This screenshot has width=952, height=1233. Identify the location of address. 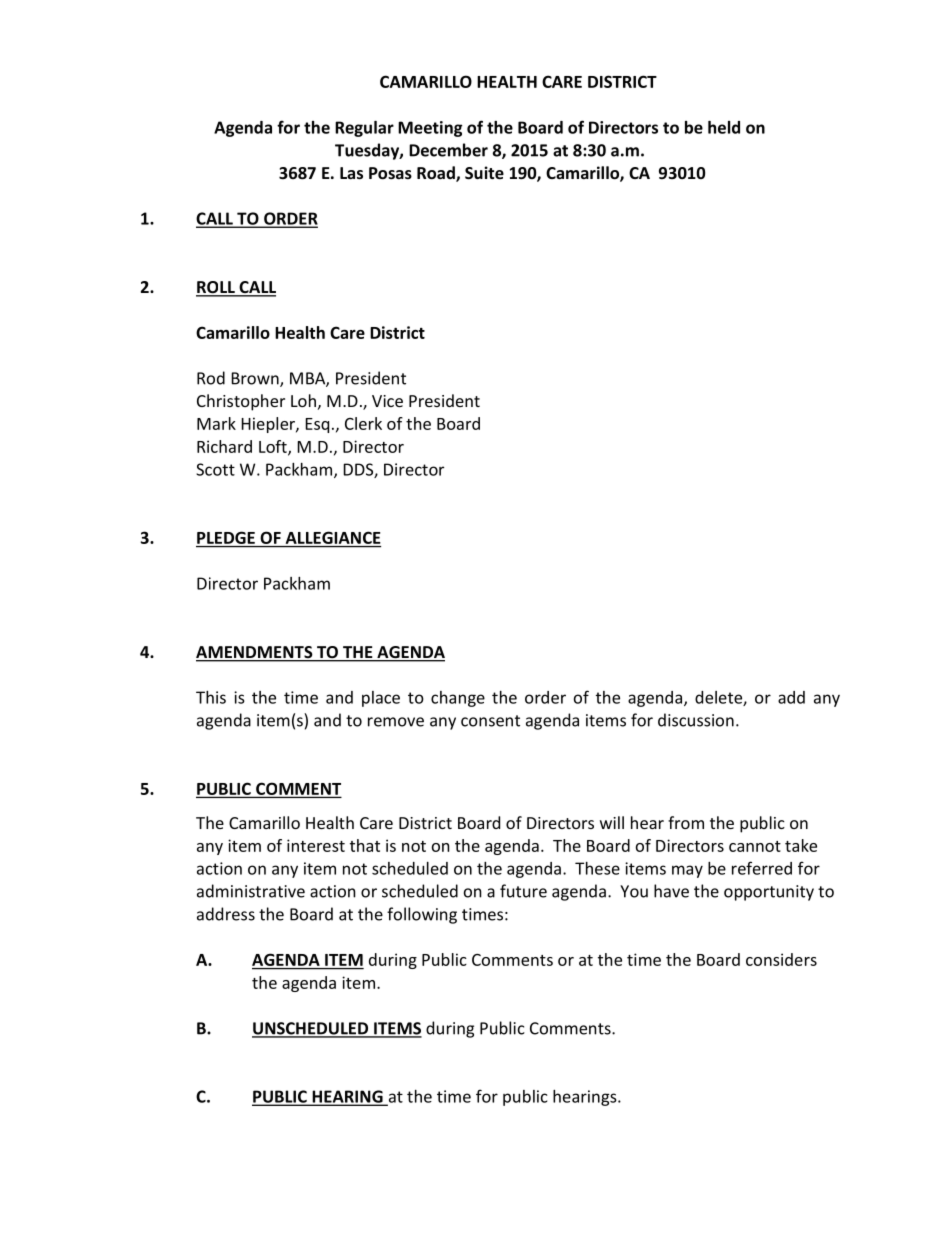
(226, 914).
